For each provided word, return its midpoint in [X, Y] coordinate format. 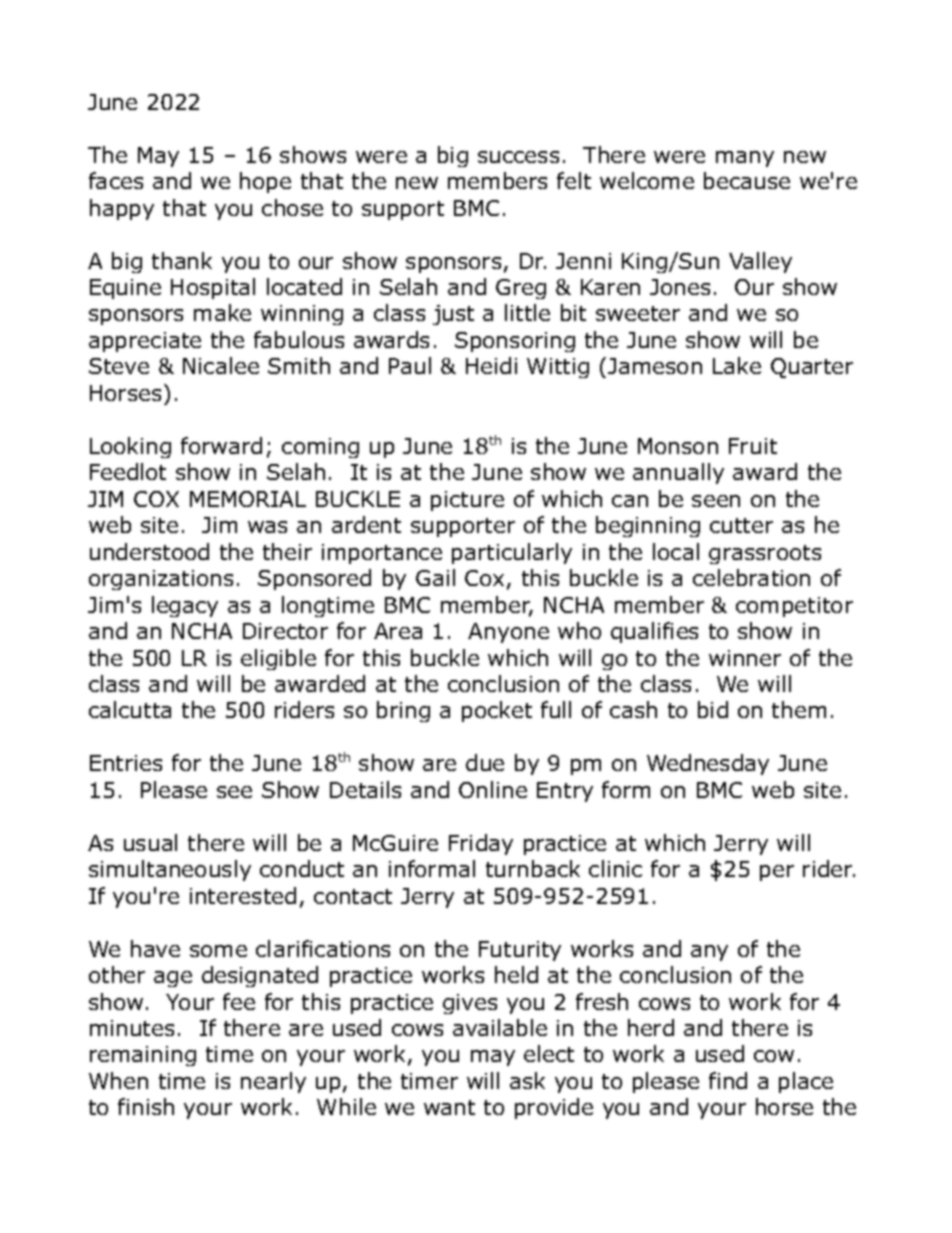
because [747, 180]
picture [467, 501]
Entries [126, 763]
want [449, 1107]
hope [265, 182]
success [518, 157]
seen [716, 501]
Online [493, 789]
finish [146, 1106]
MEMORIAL [248, 499]
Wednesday [708, 764]
